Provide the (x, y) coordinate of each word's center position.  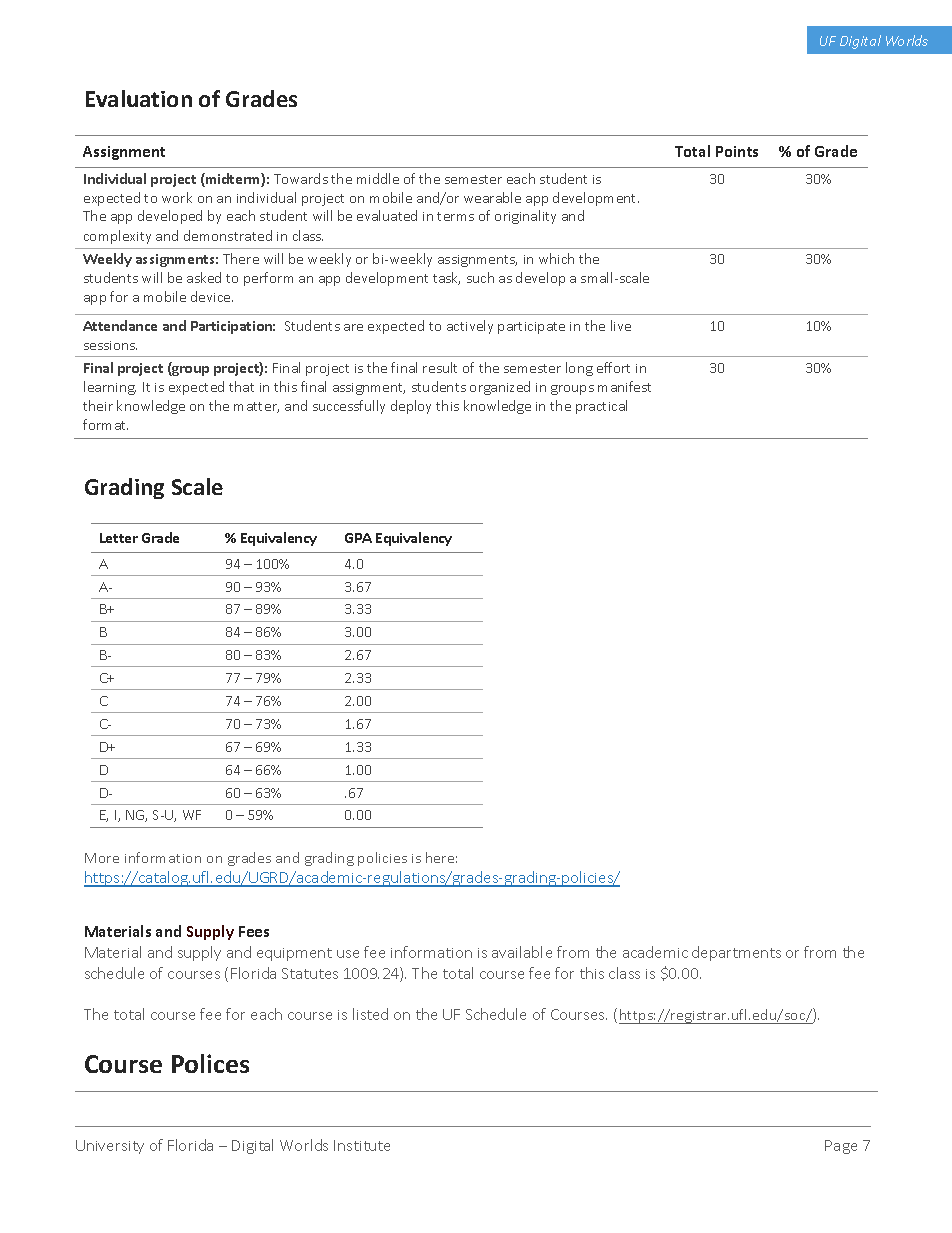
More (102, 858)
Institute (362, 1145)
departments (736, 953)
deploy (411, 407)
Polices (210, 1063)
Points (737, 151)
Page (841, 1147)
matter (256, 407)
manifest (624, 386)
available (522, 952)
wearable (492, 197)
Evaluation (139, 98)
